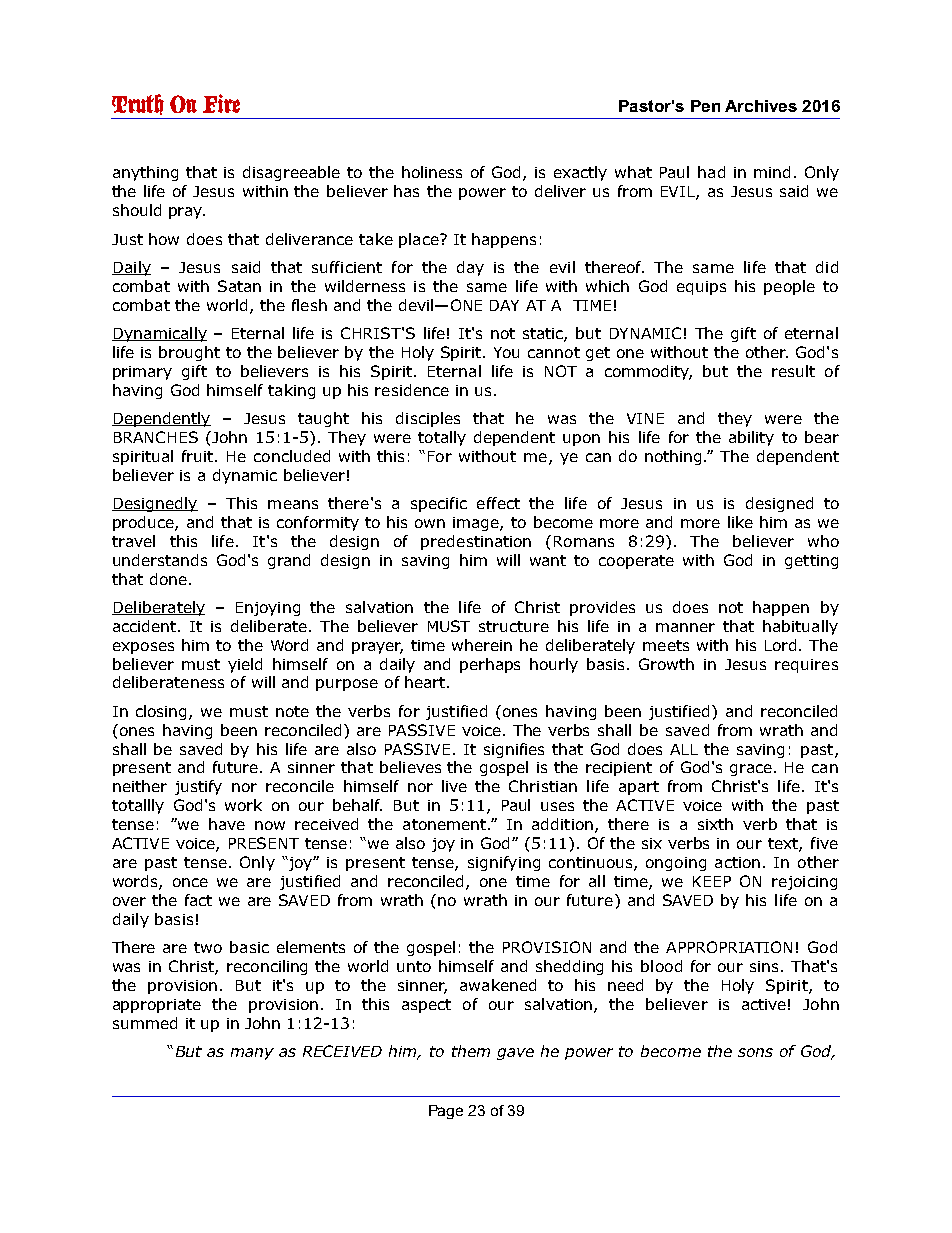 The width and height of the screenshot is (952, 1233). Describe the element at coordinates (761, 106) in the screenshot. I see `Archives` at that location.
